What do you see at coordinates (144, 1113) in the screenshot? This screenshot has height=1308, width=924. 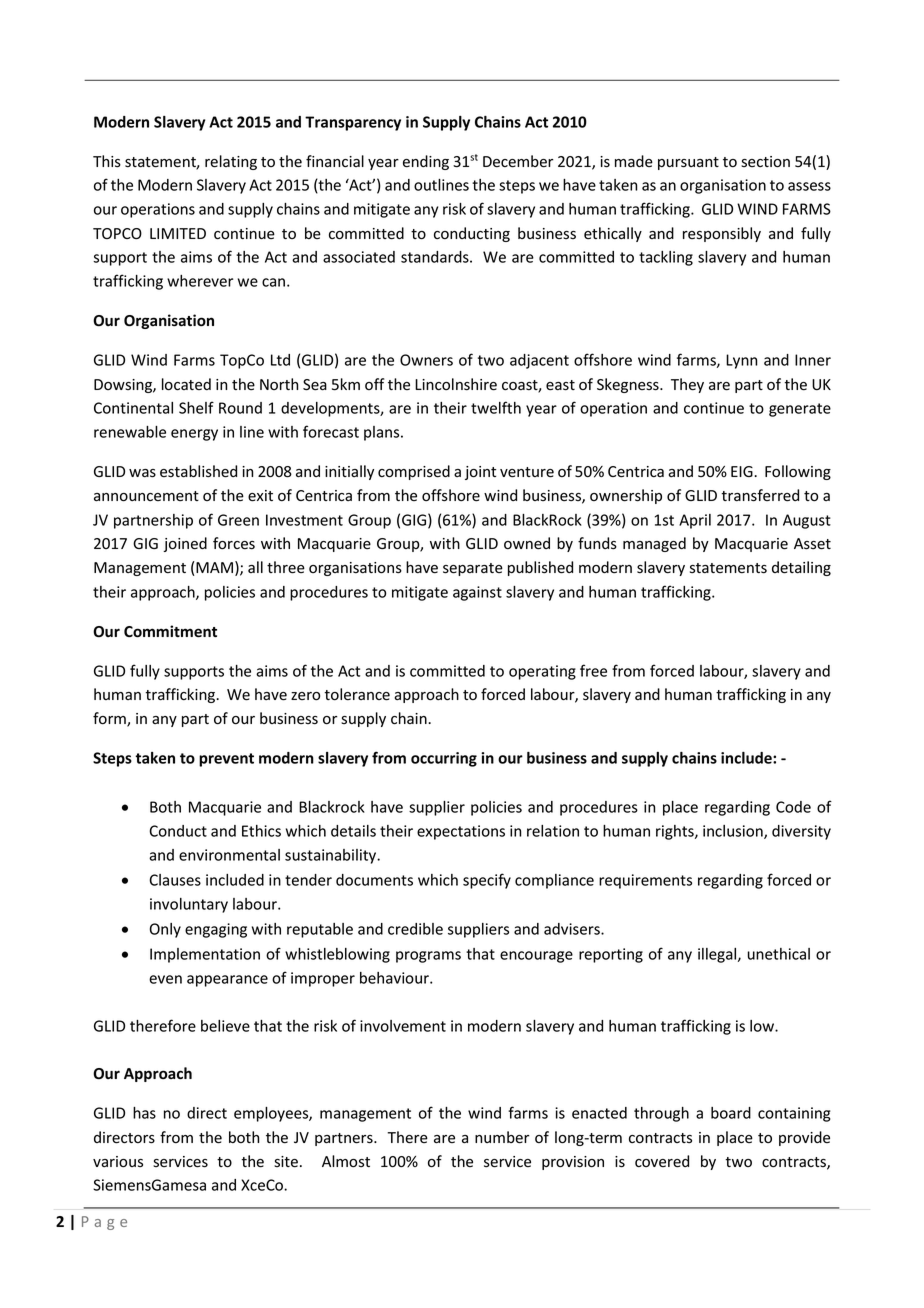 I see `has` at bounding box center [144, 1113].
